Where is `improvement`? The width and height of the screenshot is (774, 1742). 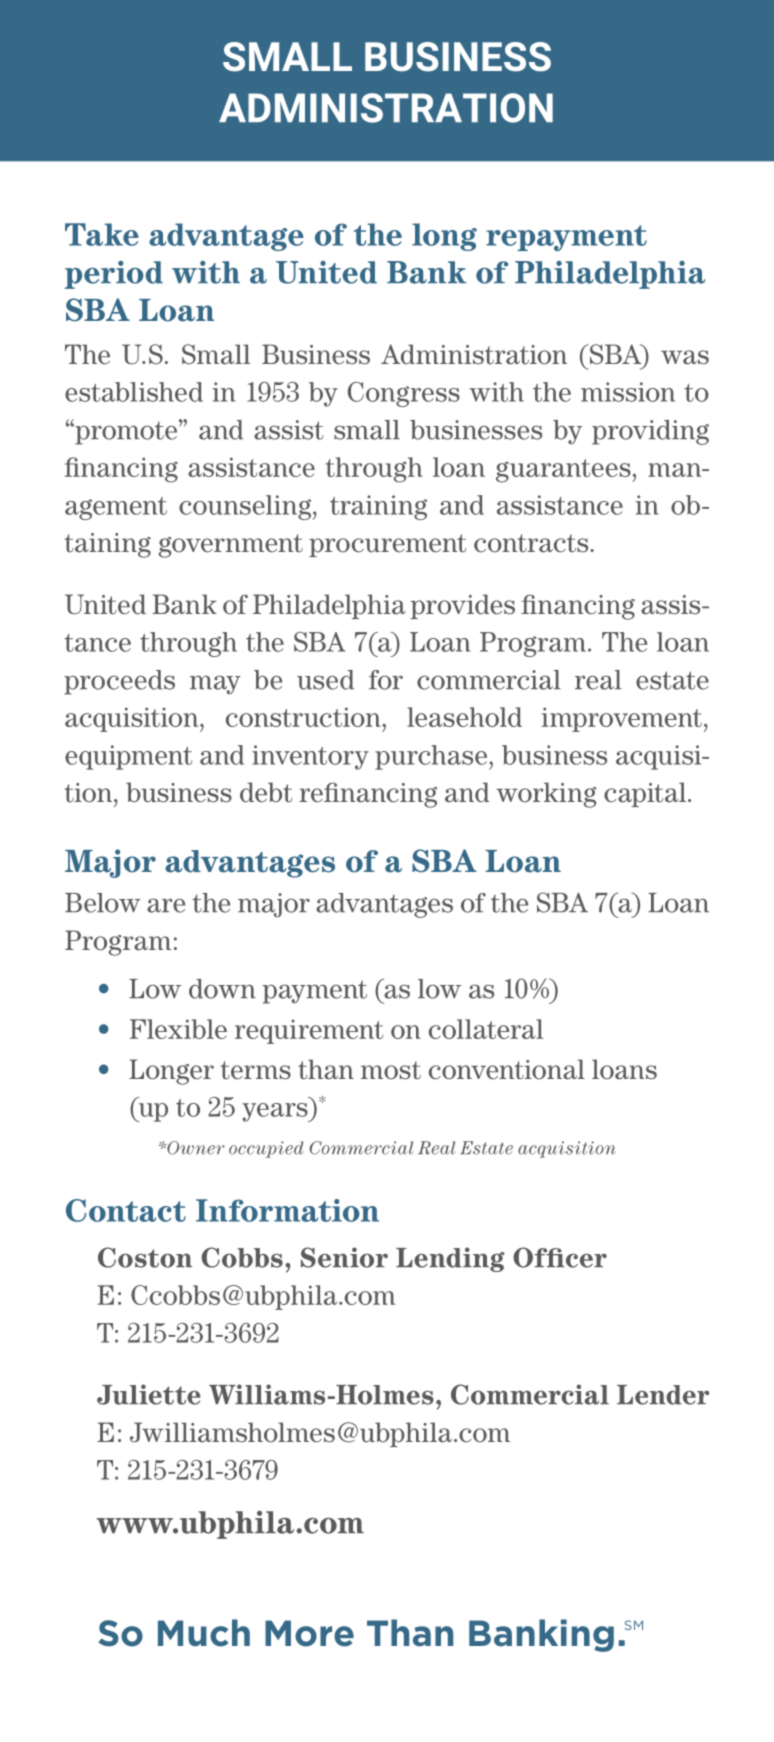
improvement is located at coordinates (622, 719).
